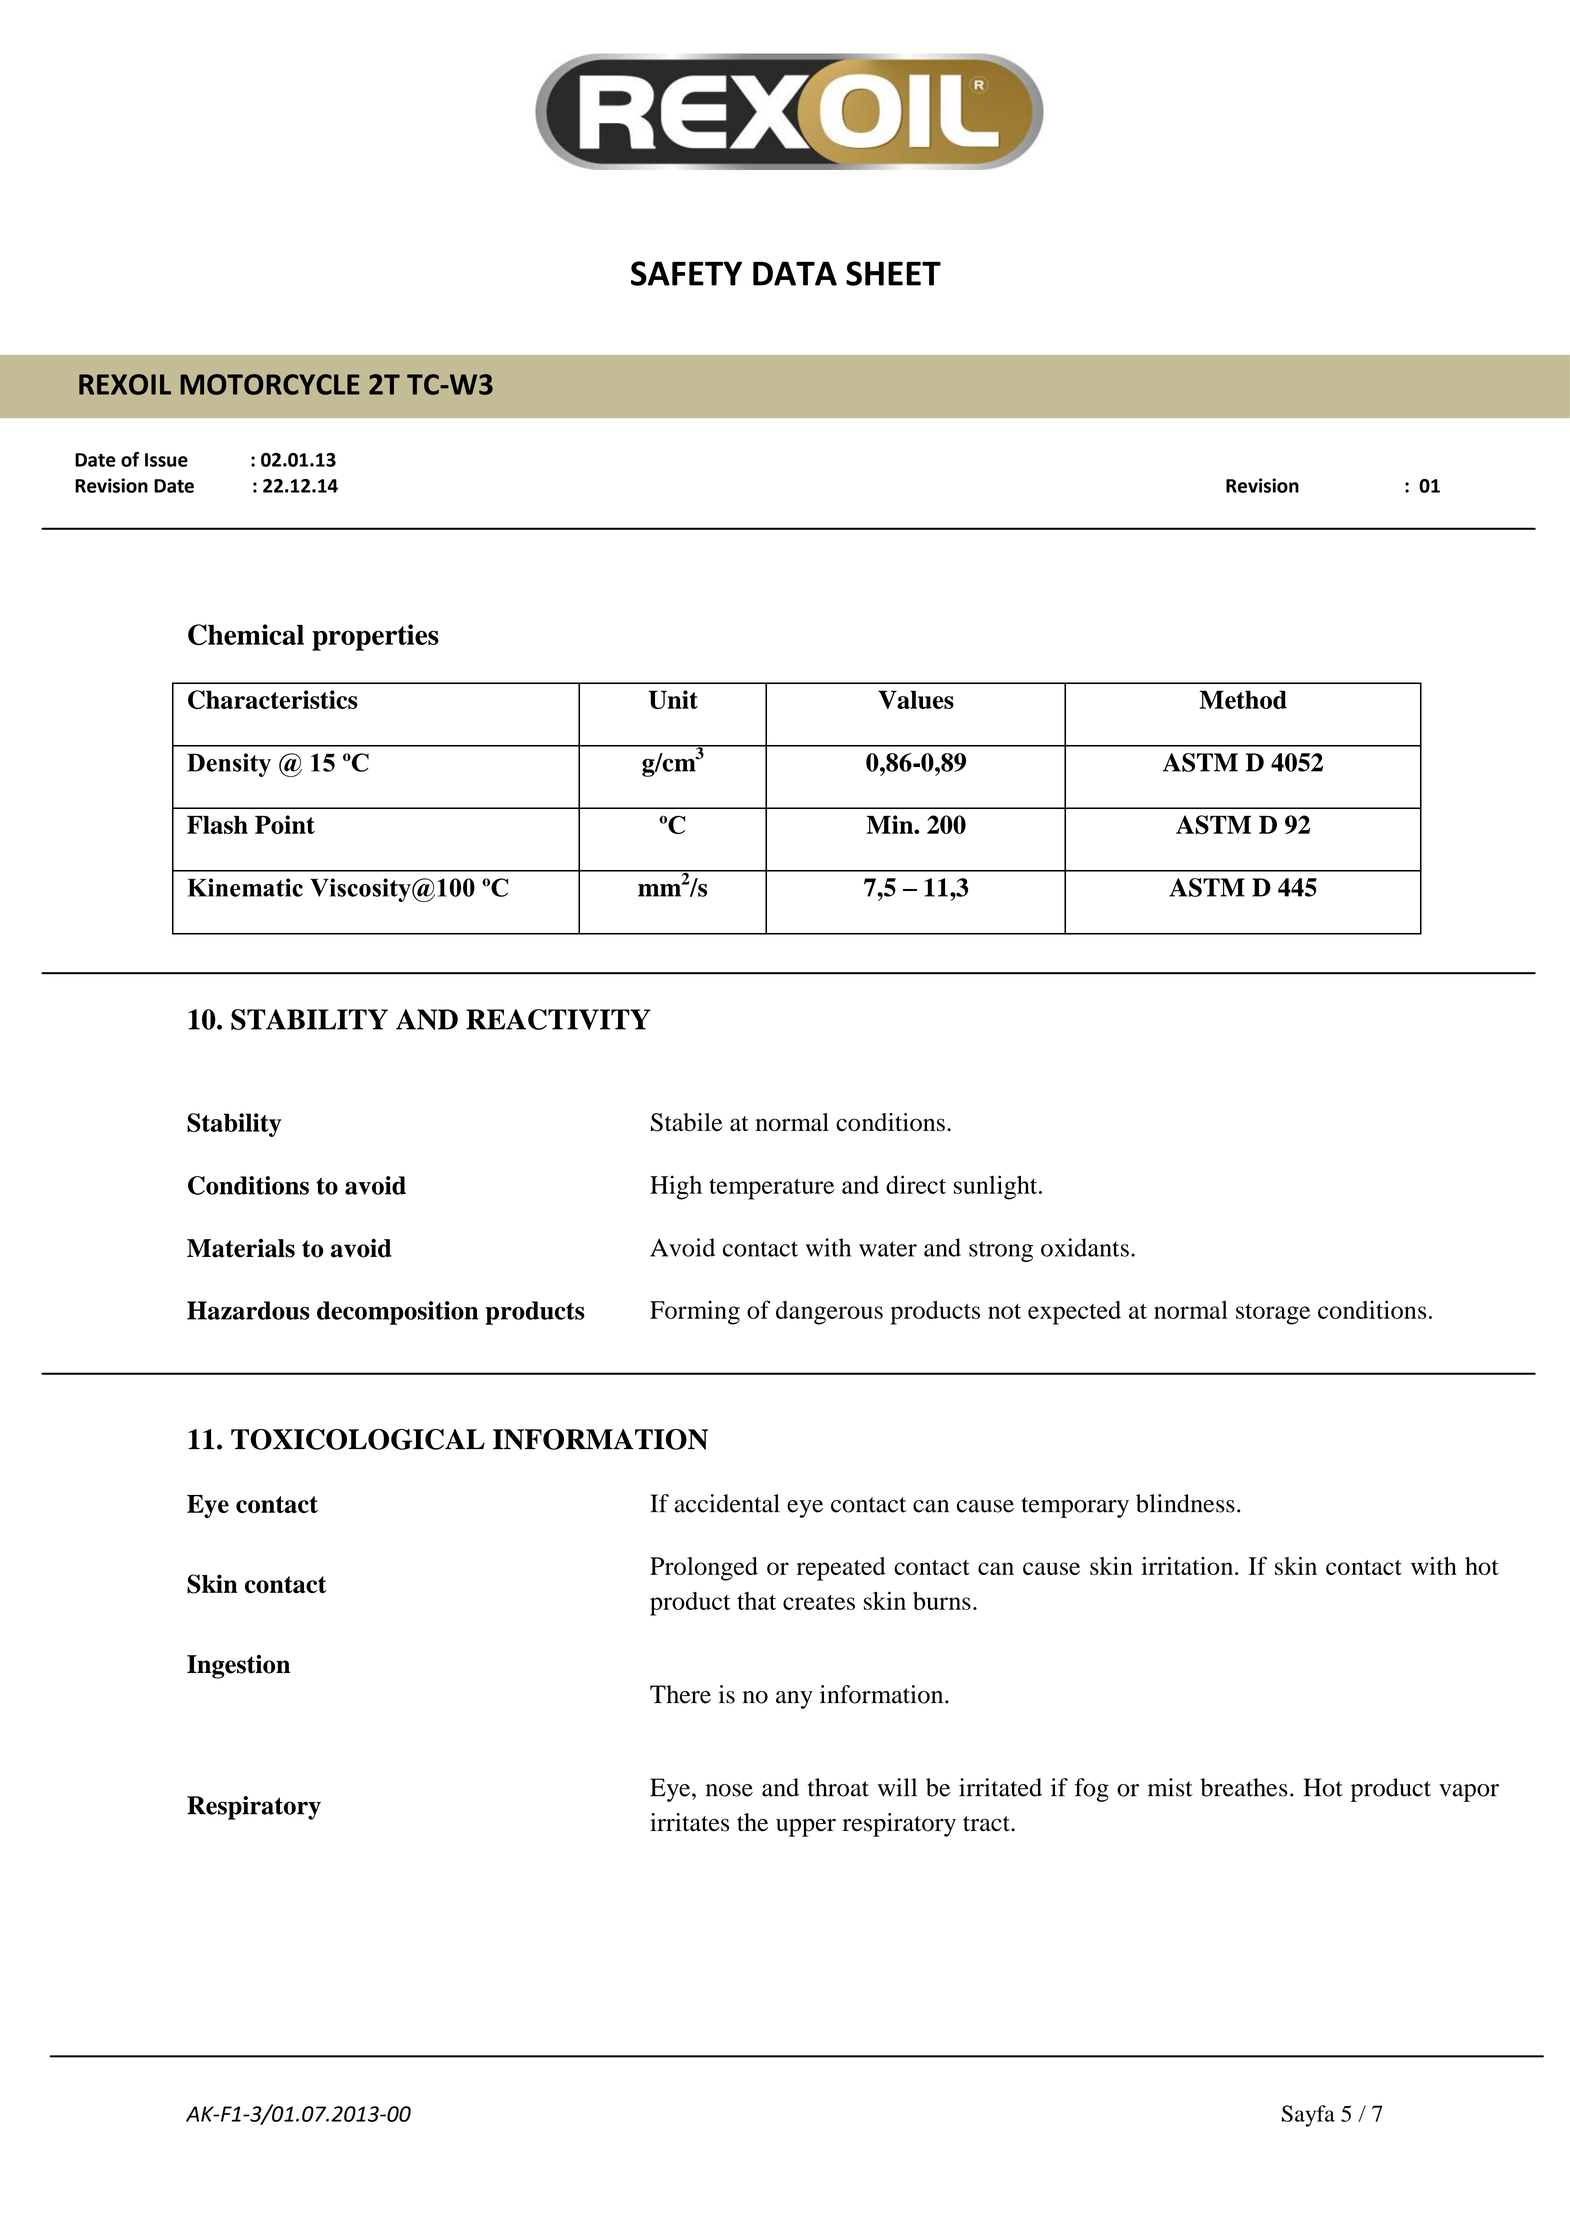  I want to click on SHEET, so click(893, 273).
